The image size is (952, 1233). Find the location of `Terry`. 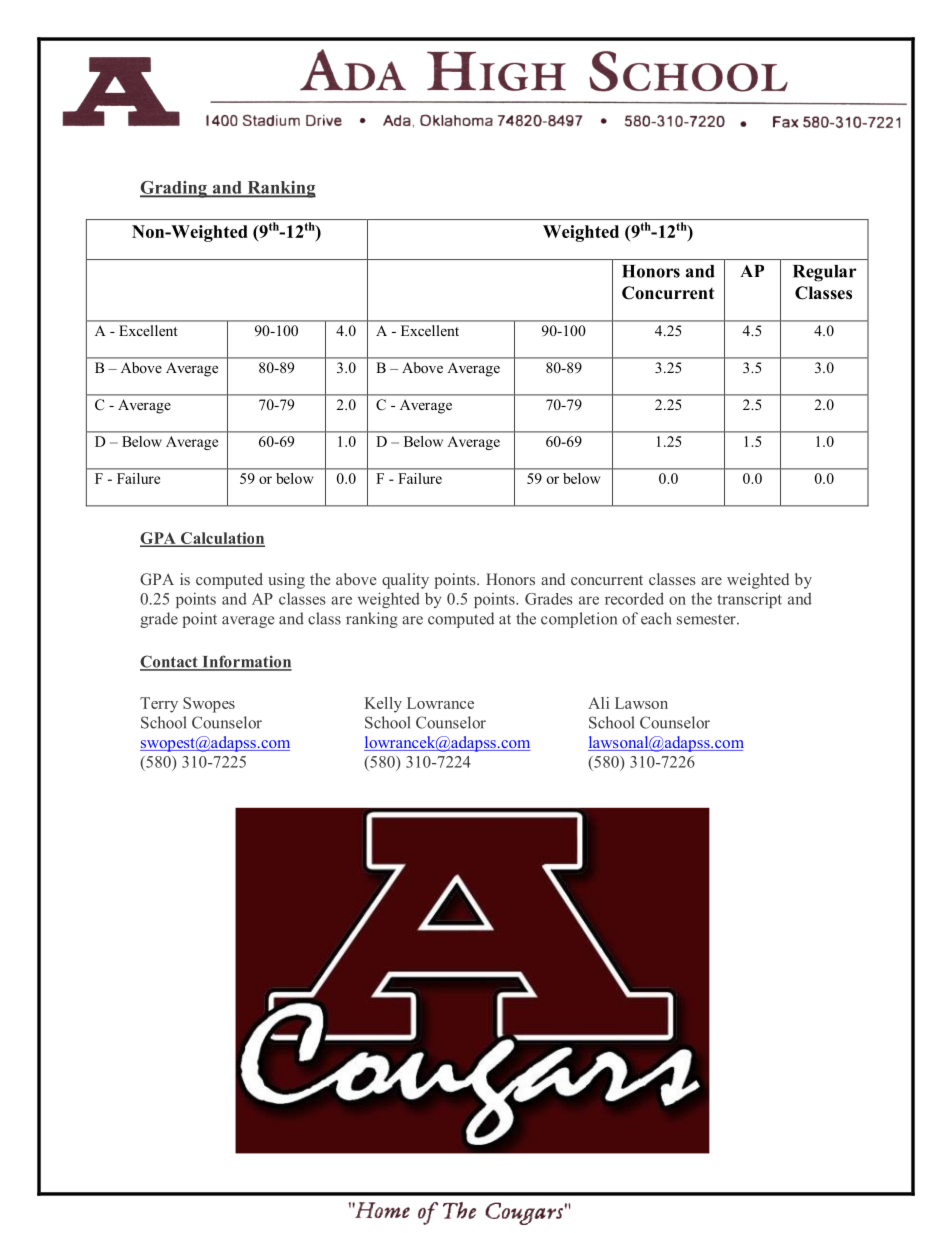

Terry is located at coordinates (159, 705).
